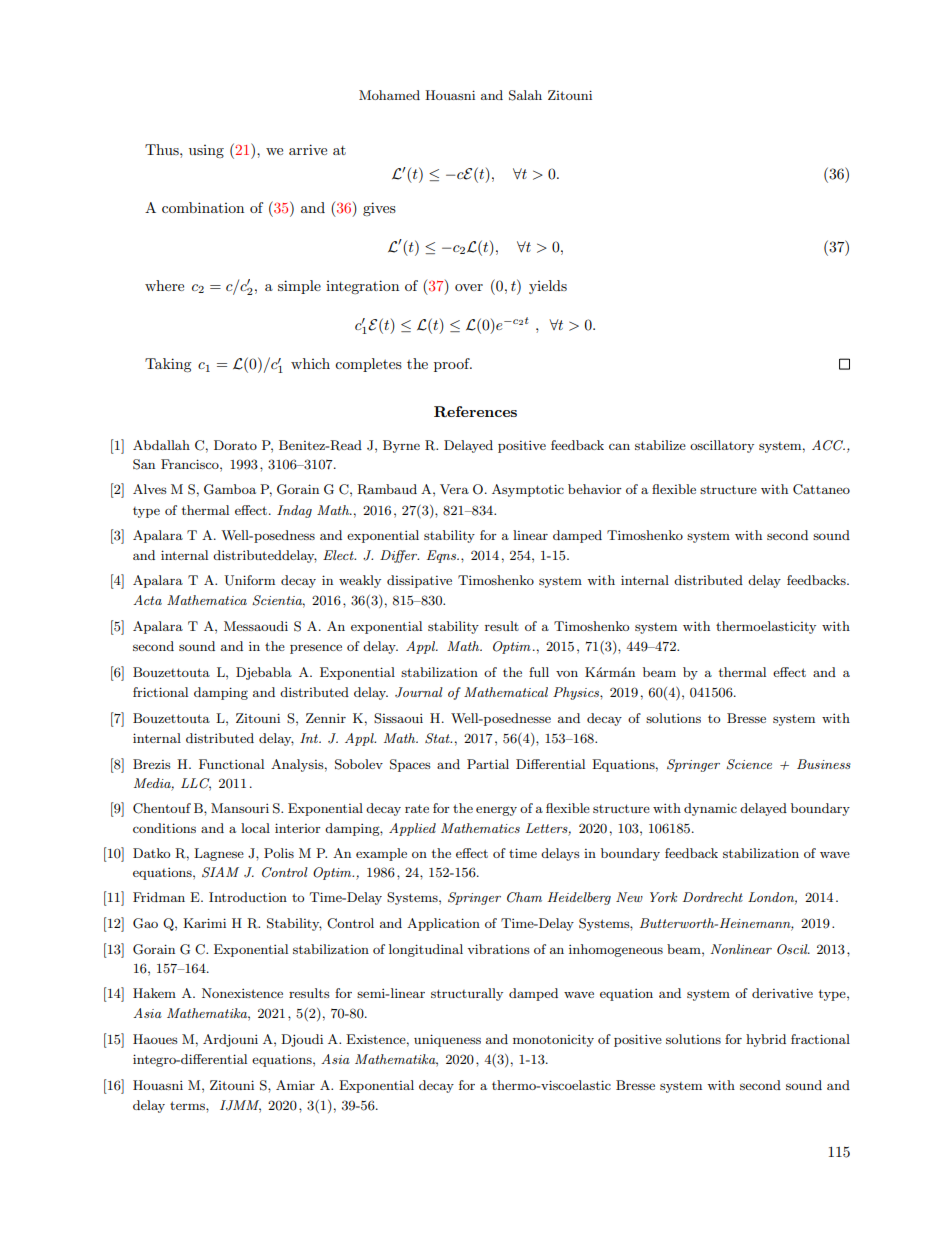 The image size is (952, 1233). Describe the element at coordinates (447, 1040) in the screenshot. I see `uniqueness` at that location.
